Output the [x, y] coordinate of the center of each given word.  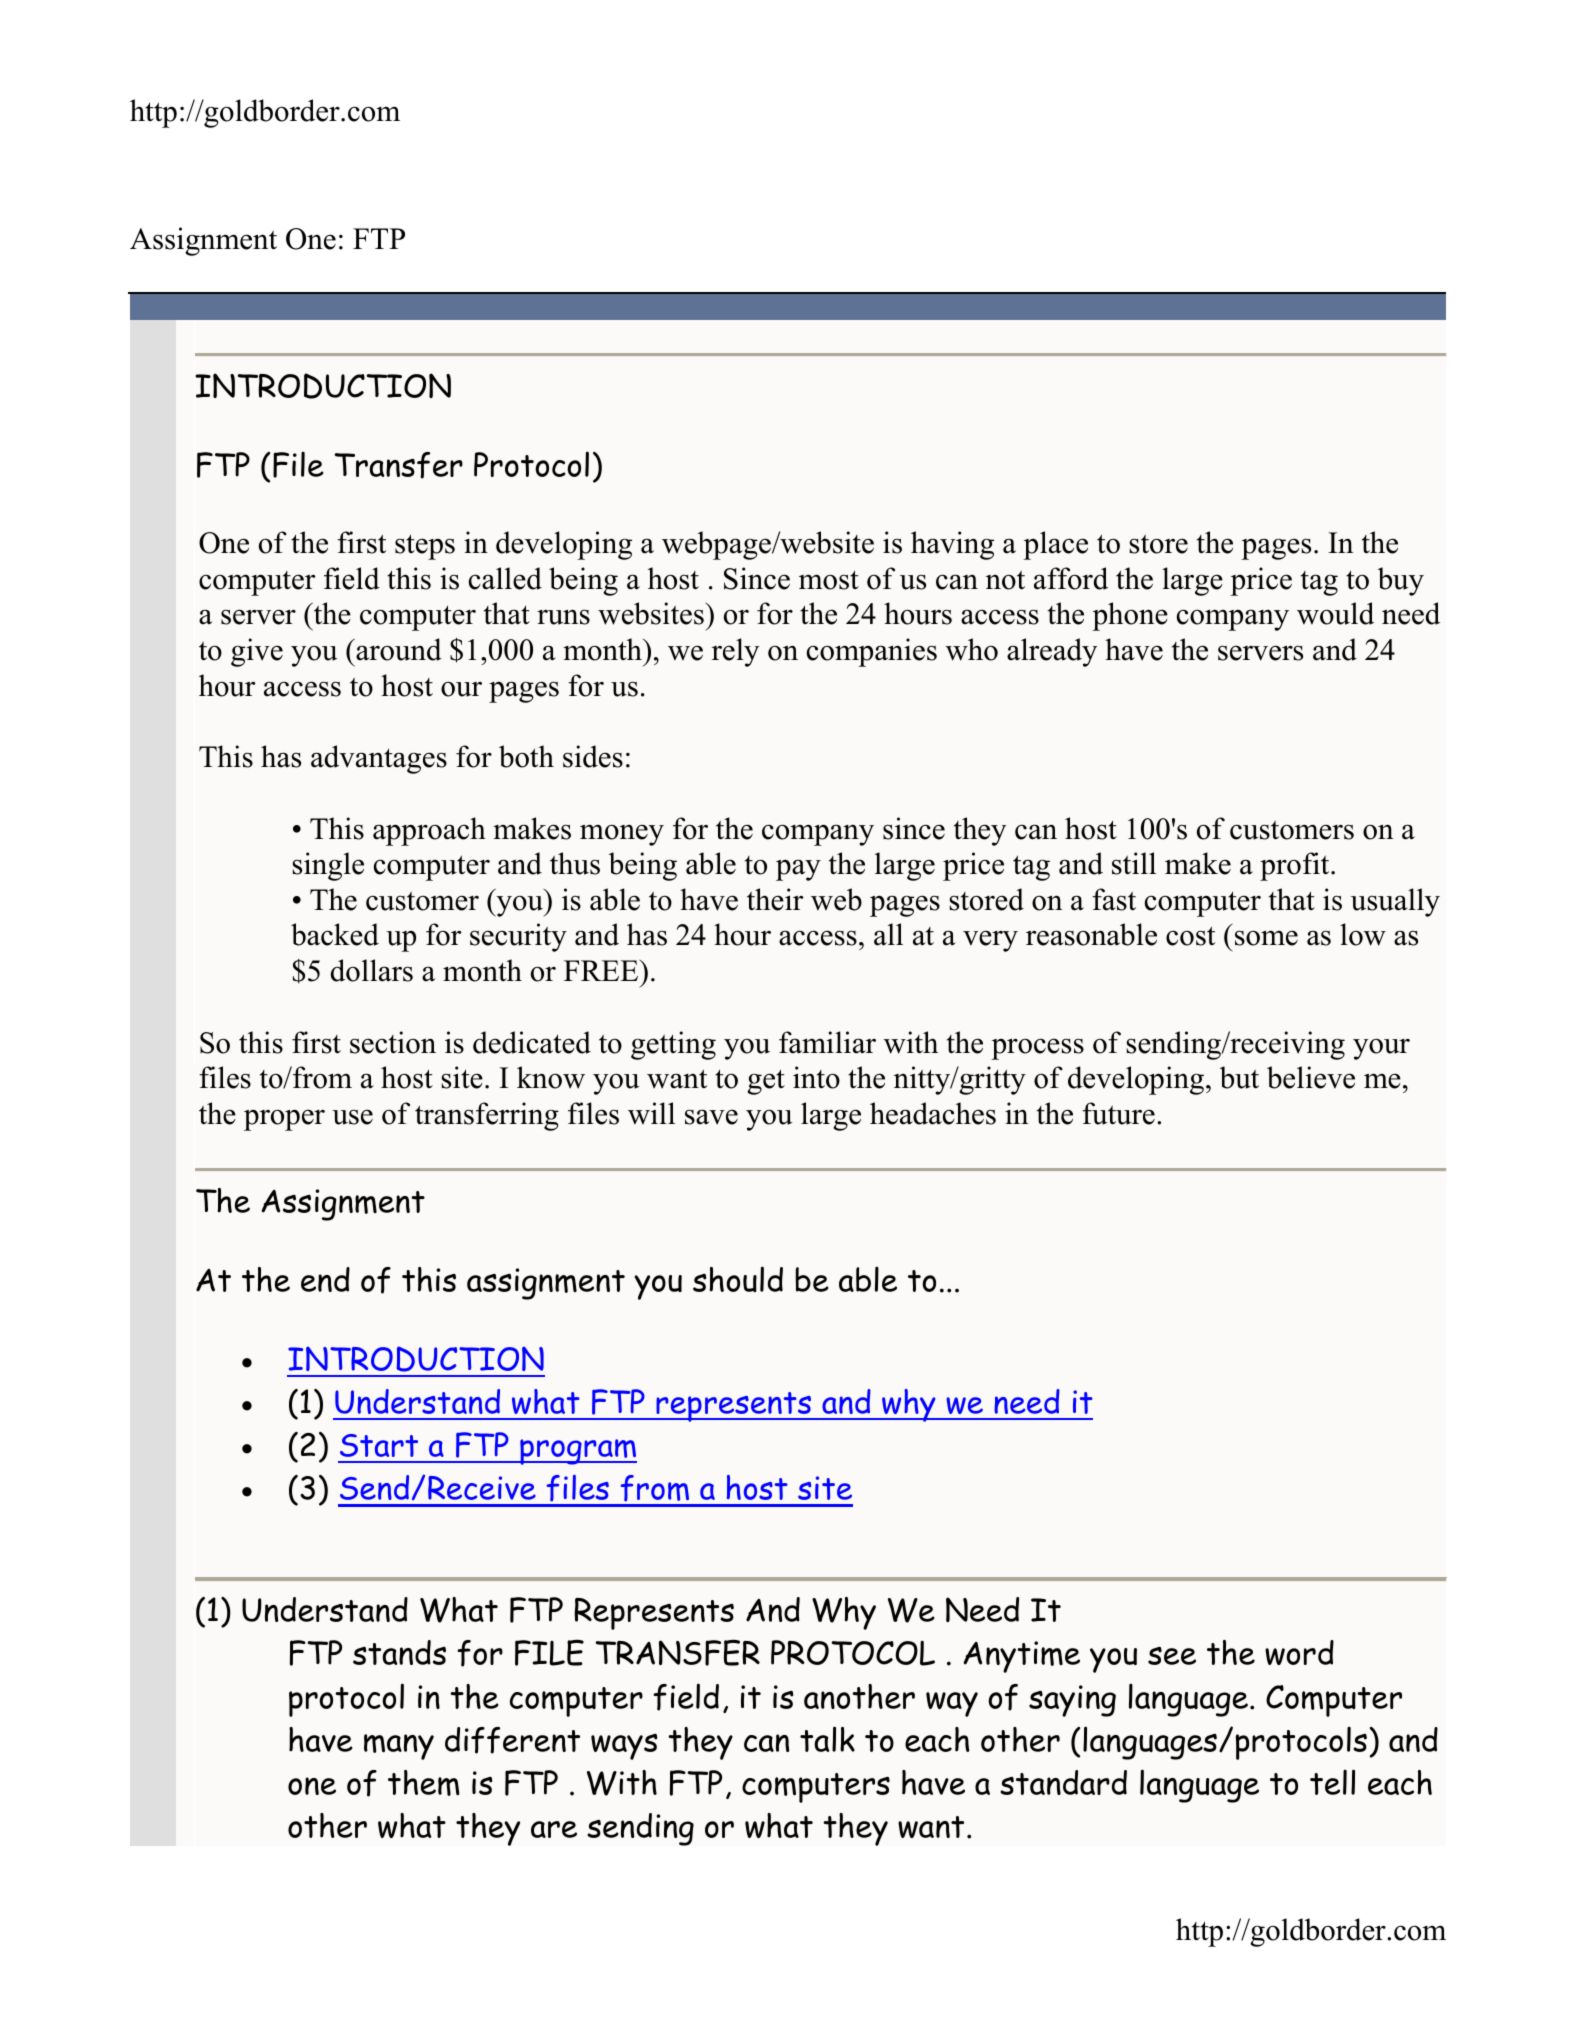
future [1118, 1113]
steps [425, 547]
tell [1332, 1782]
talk [827, 1739]
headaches [933, 1113]
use [352, 1117]
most [829, 580]
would [1335, 613]
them [424, 1783]
